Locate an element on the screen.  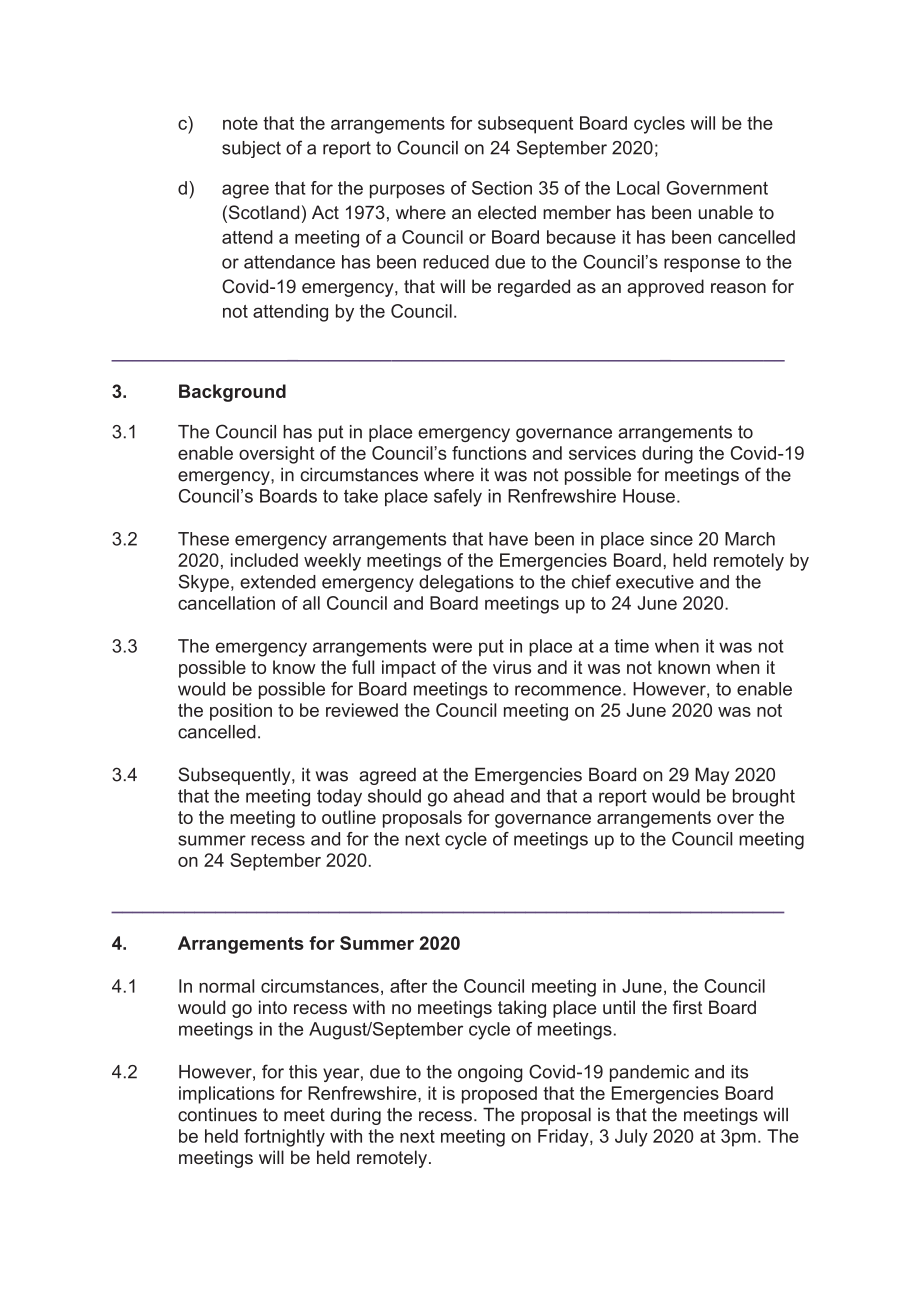
take is located at coordinates (361, 496).
